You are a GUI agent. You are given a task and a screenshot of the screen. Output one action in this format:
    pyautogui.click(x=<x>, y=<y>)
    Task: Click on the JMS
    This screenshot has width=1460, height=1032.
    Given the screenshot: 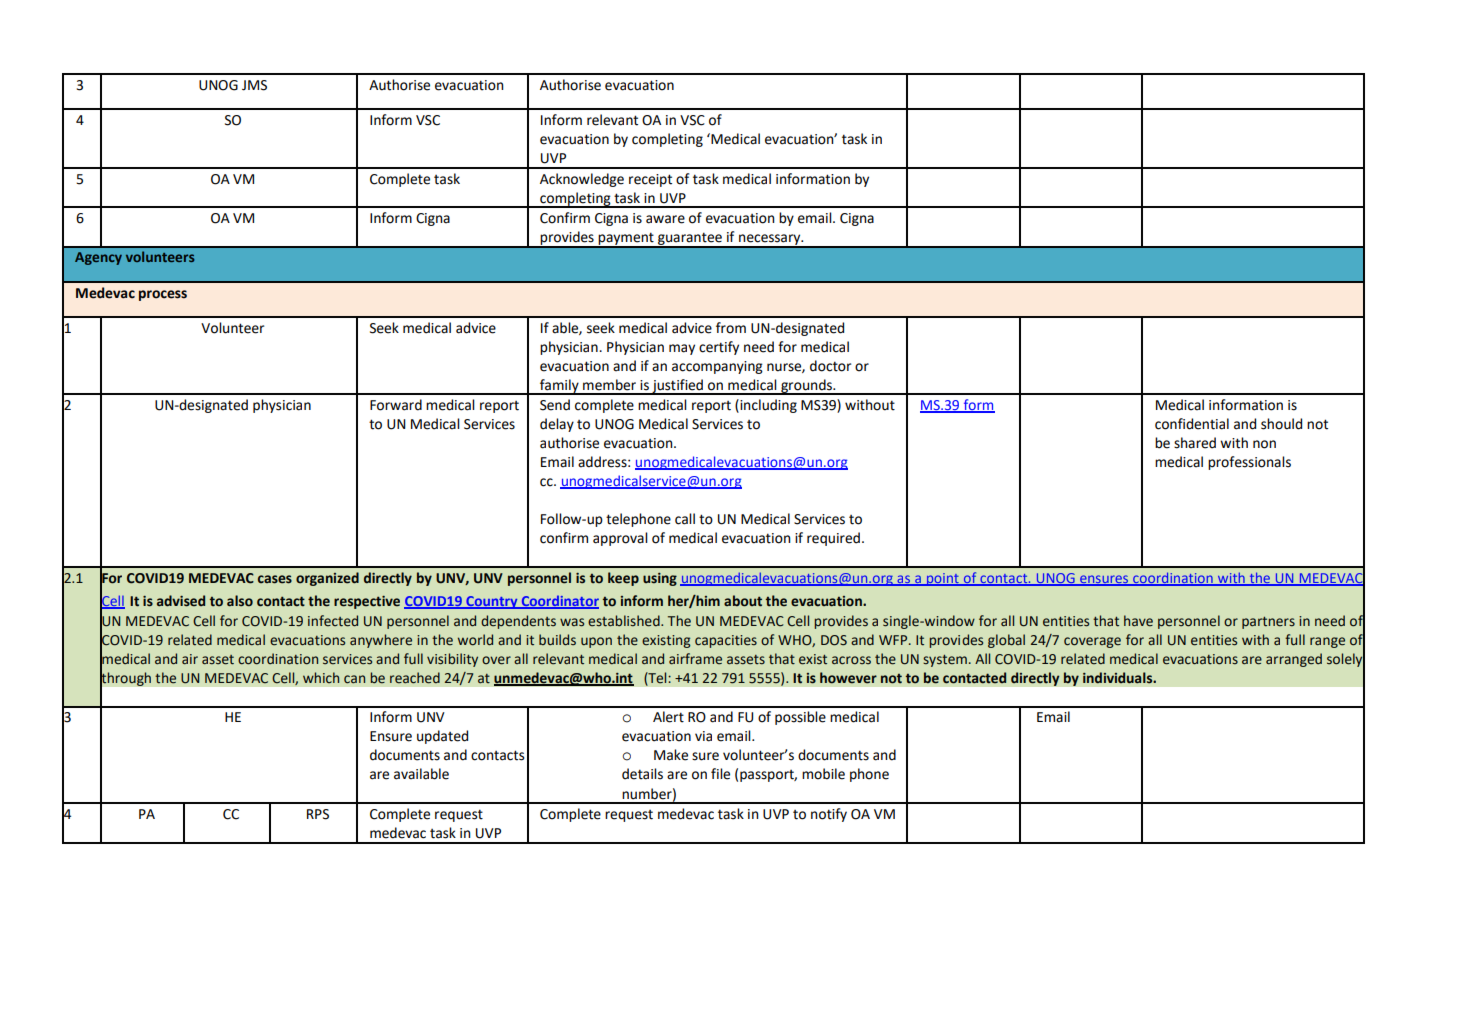 What is the action you would take?
    pyautogui.click(x=254, y=85)
